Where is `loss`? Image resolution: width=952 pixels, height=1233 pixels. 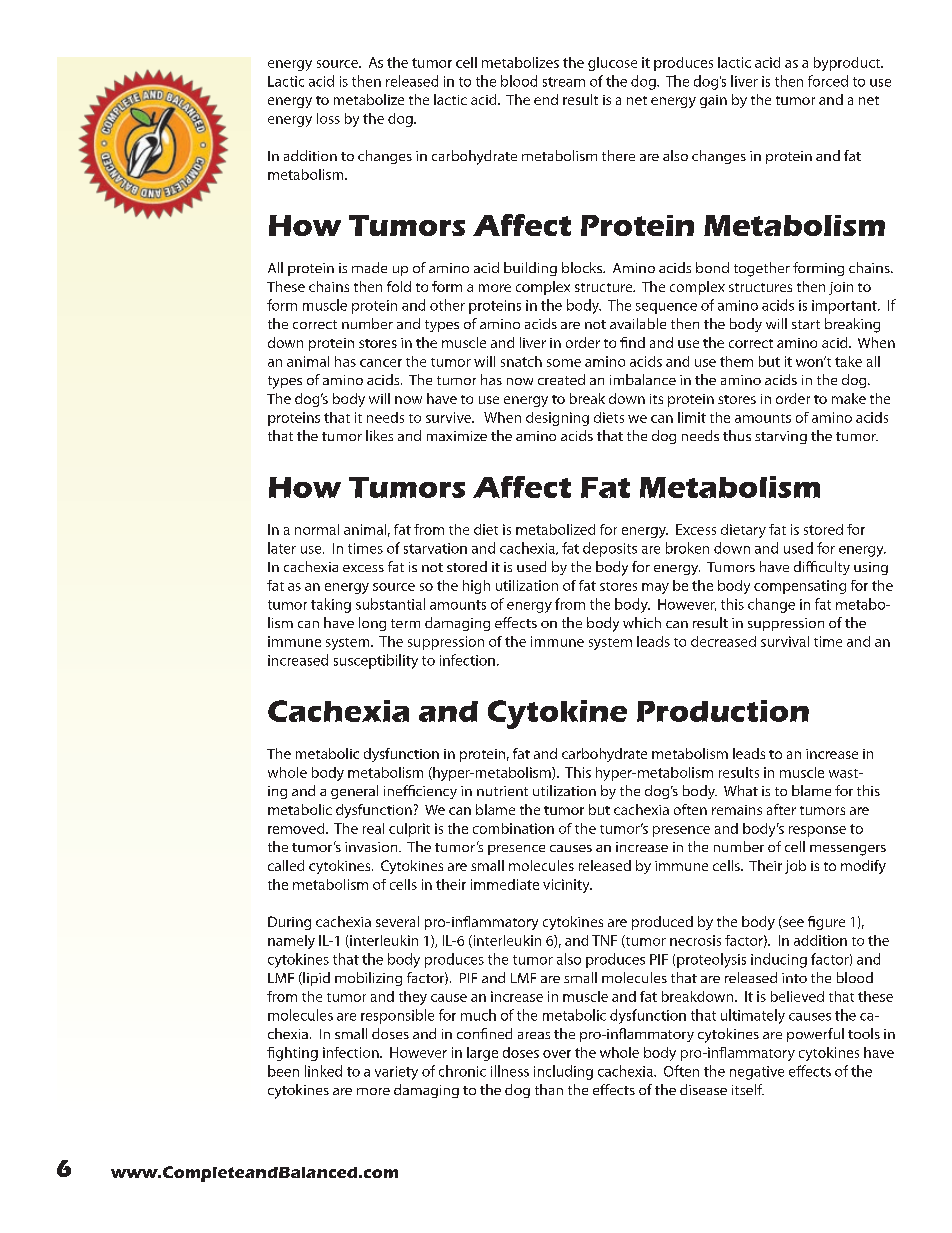
loss is located at coordinates (328, 118).
